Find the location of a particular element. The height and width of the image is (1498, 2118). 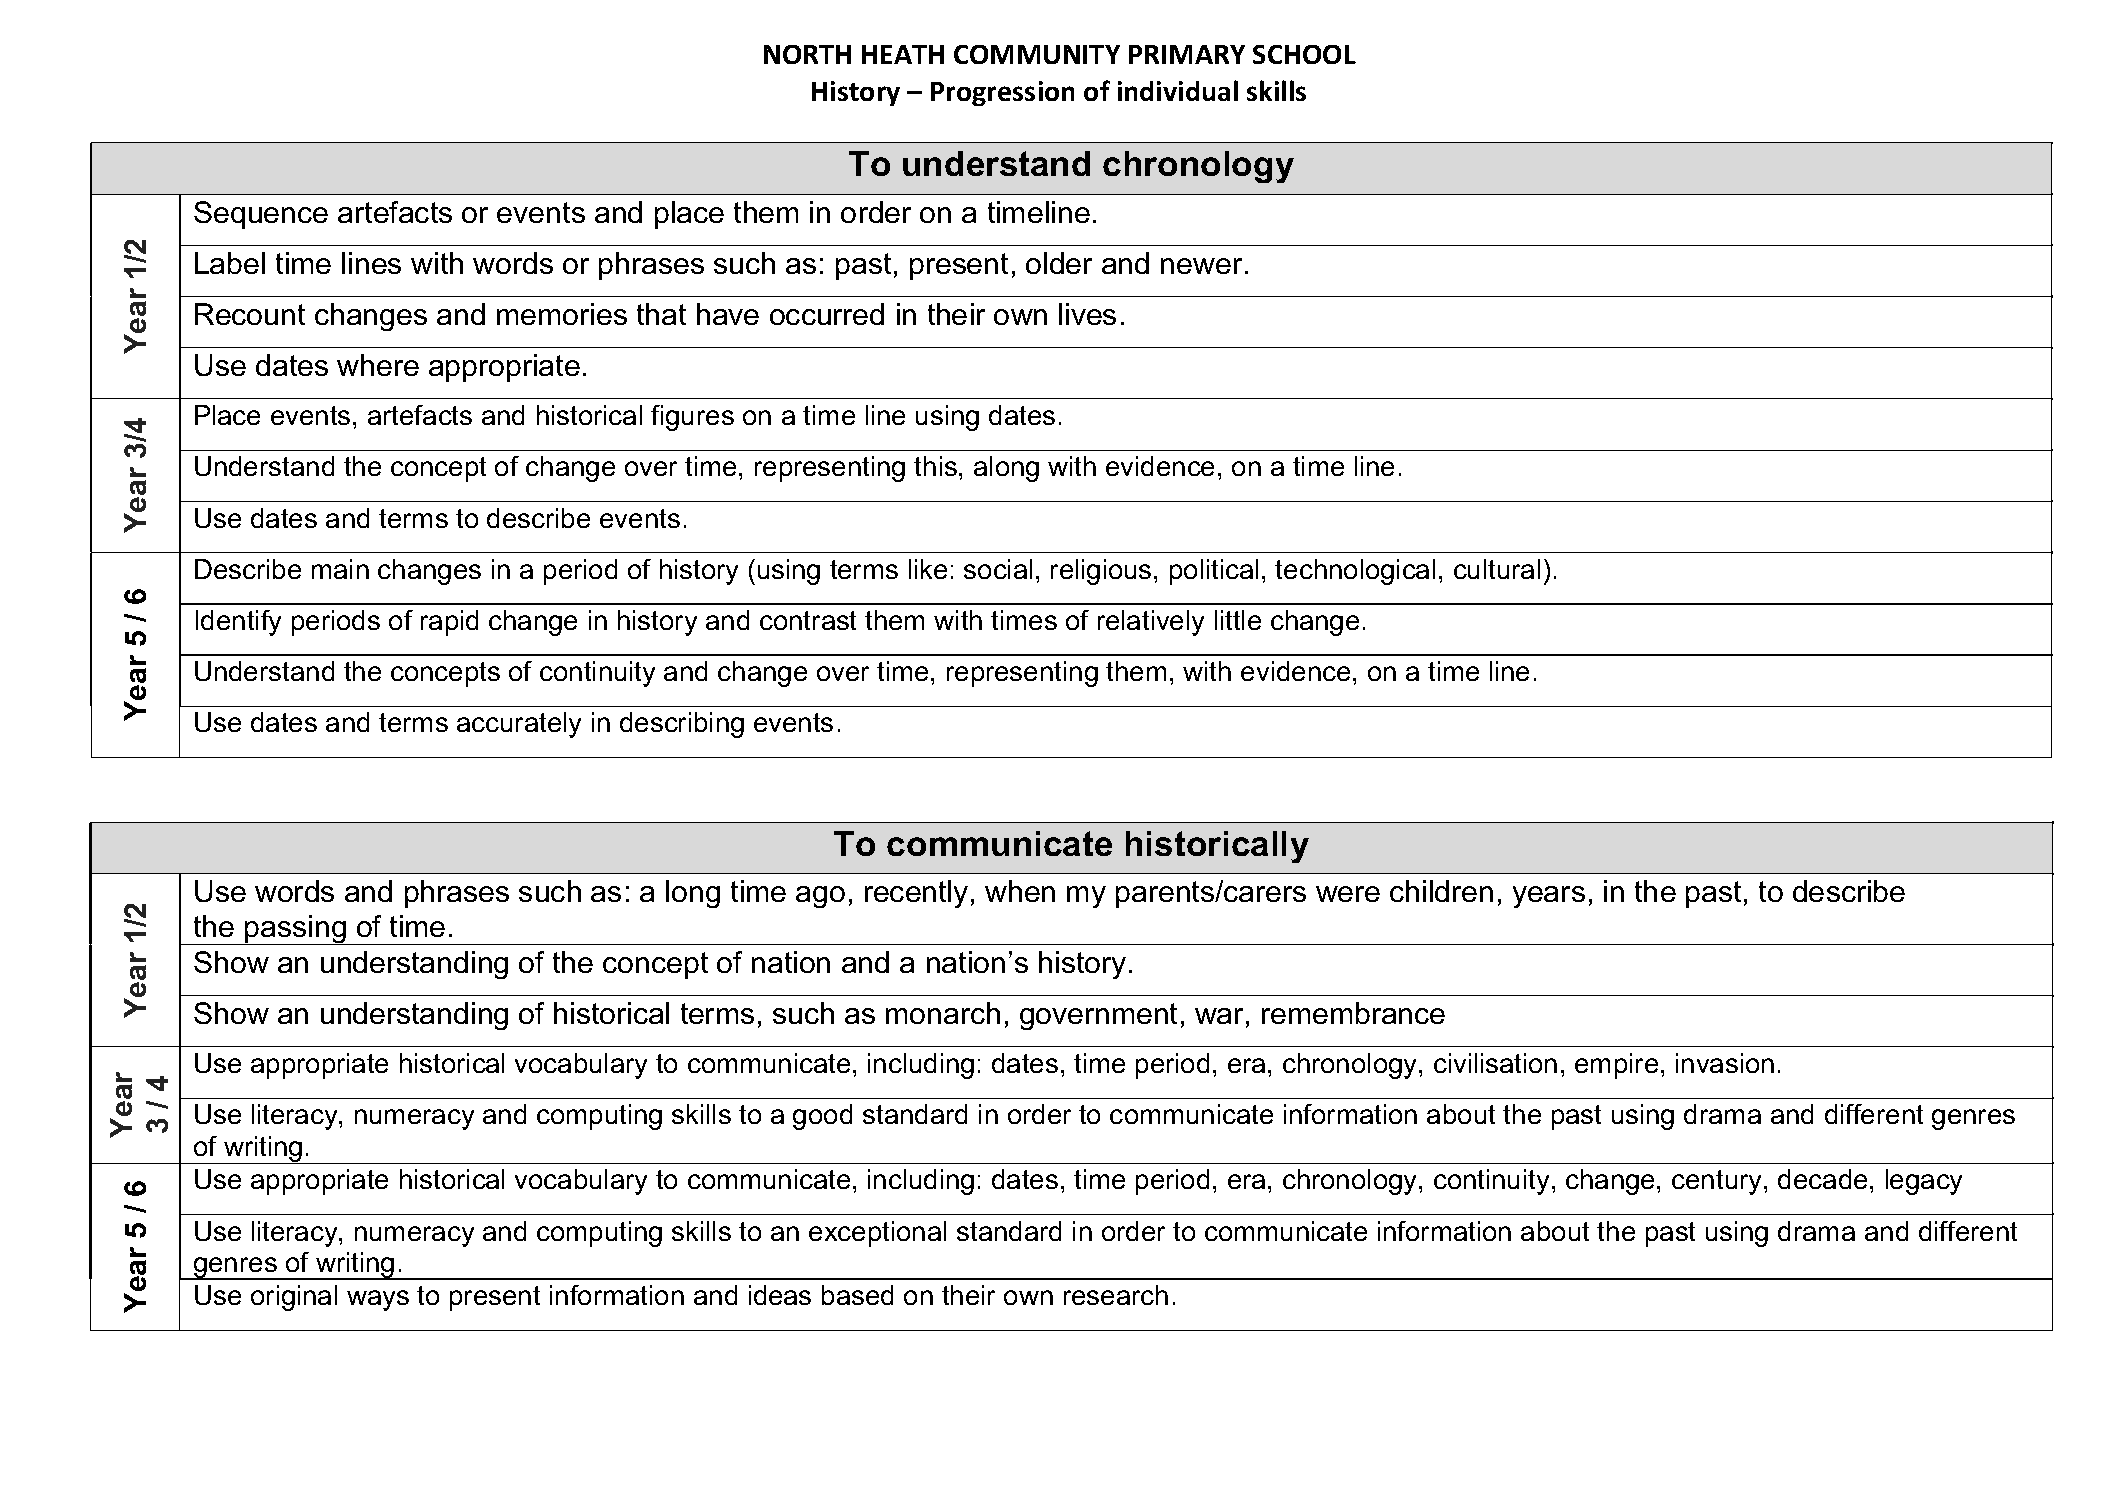

this is located at coordinates (937, 466).
